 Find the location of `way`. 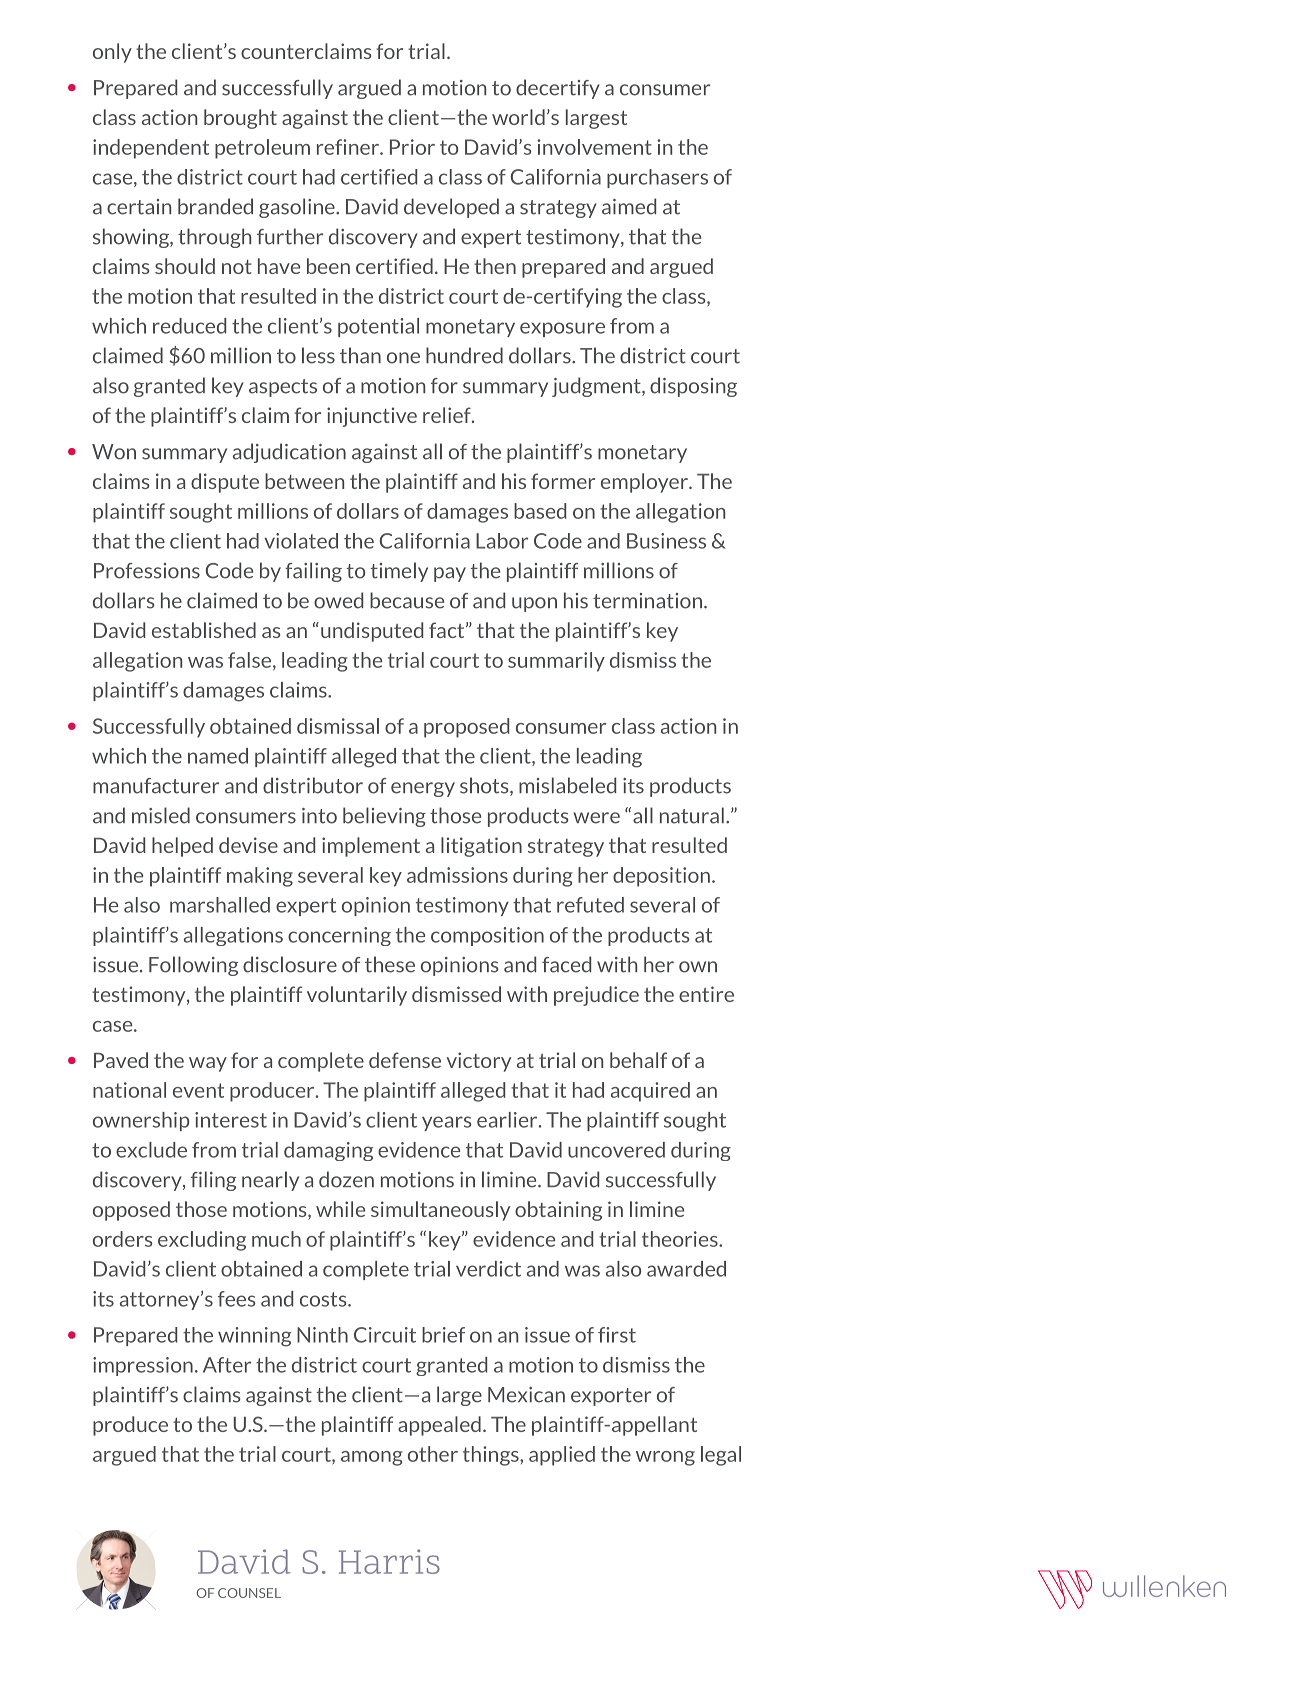

way is located at coordinates (208, 1064).
